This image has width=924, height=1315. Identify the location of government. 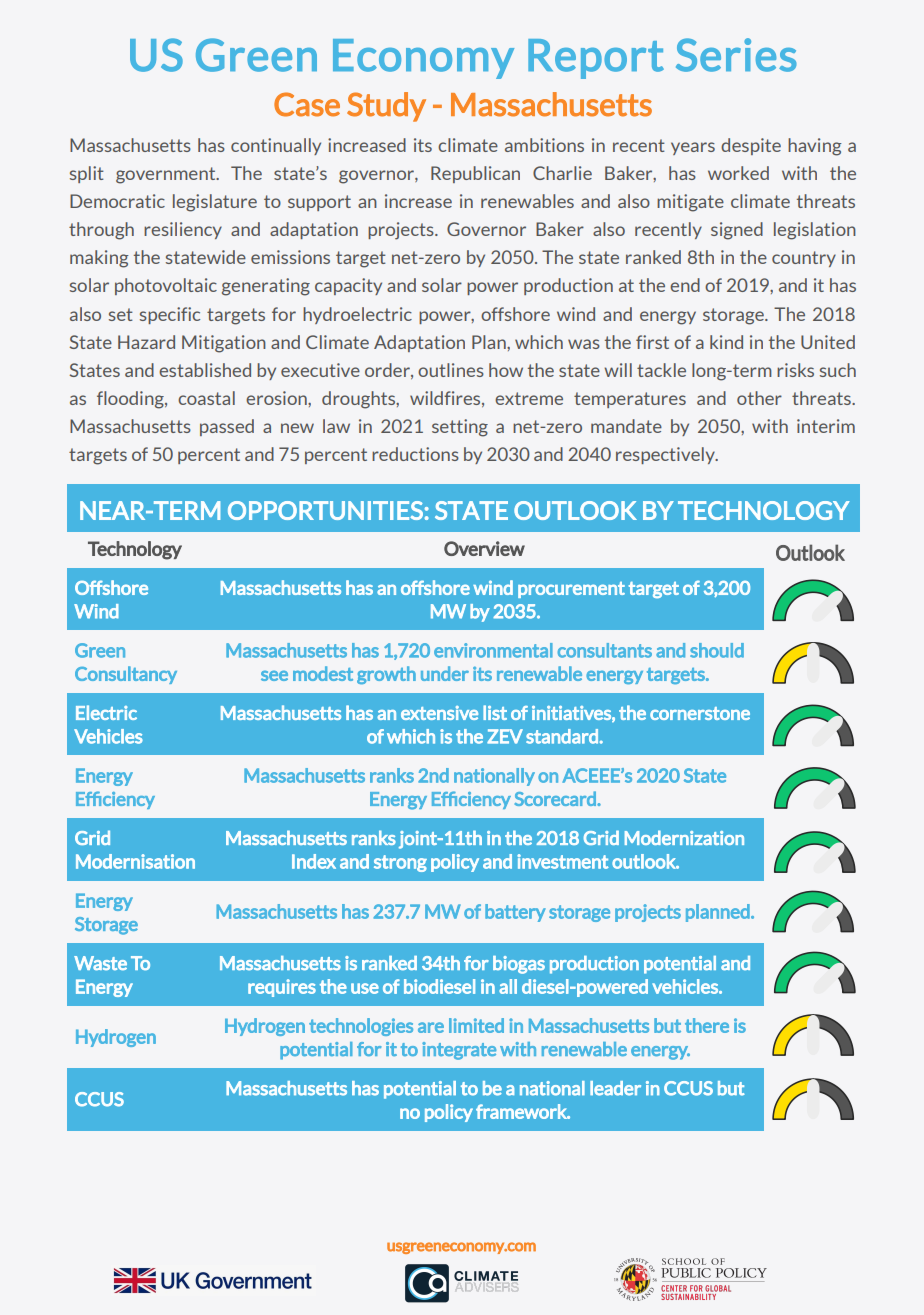
(167, 175).
